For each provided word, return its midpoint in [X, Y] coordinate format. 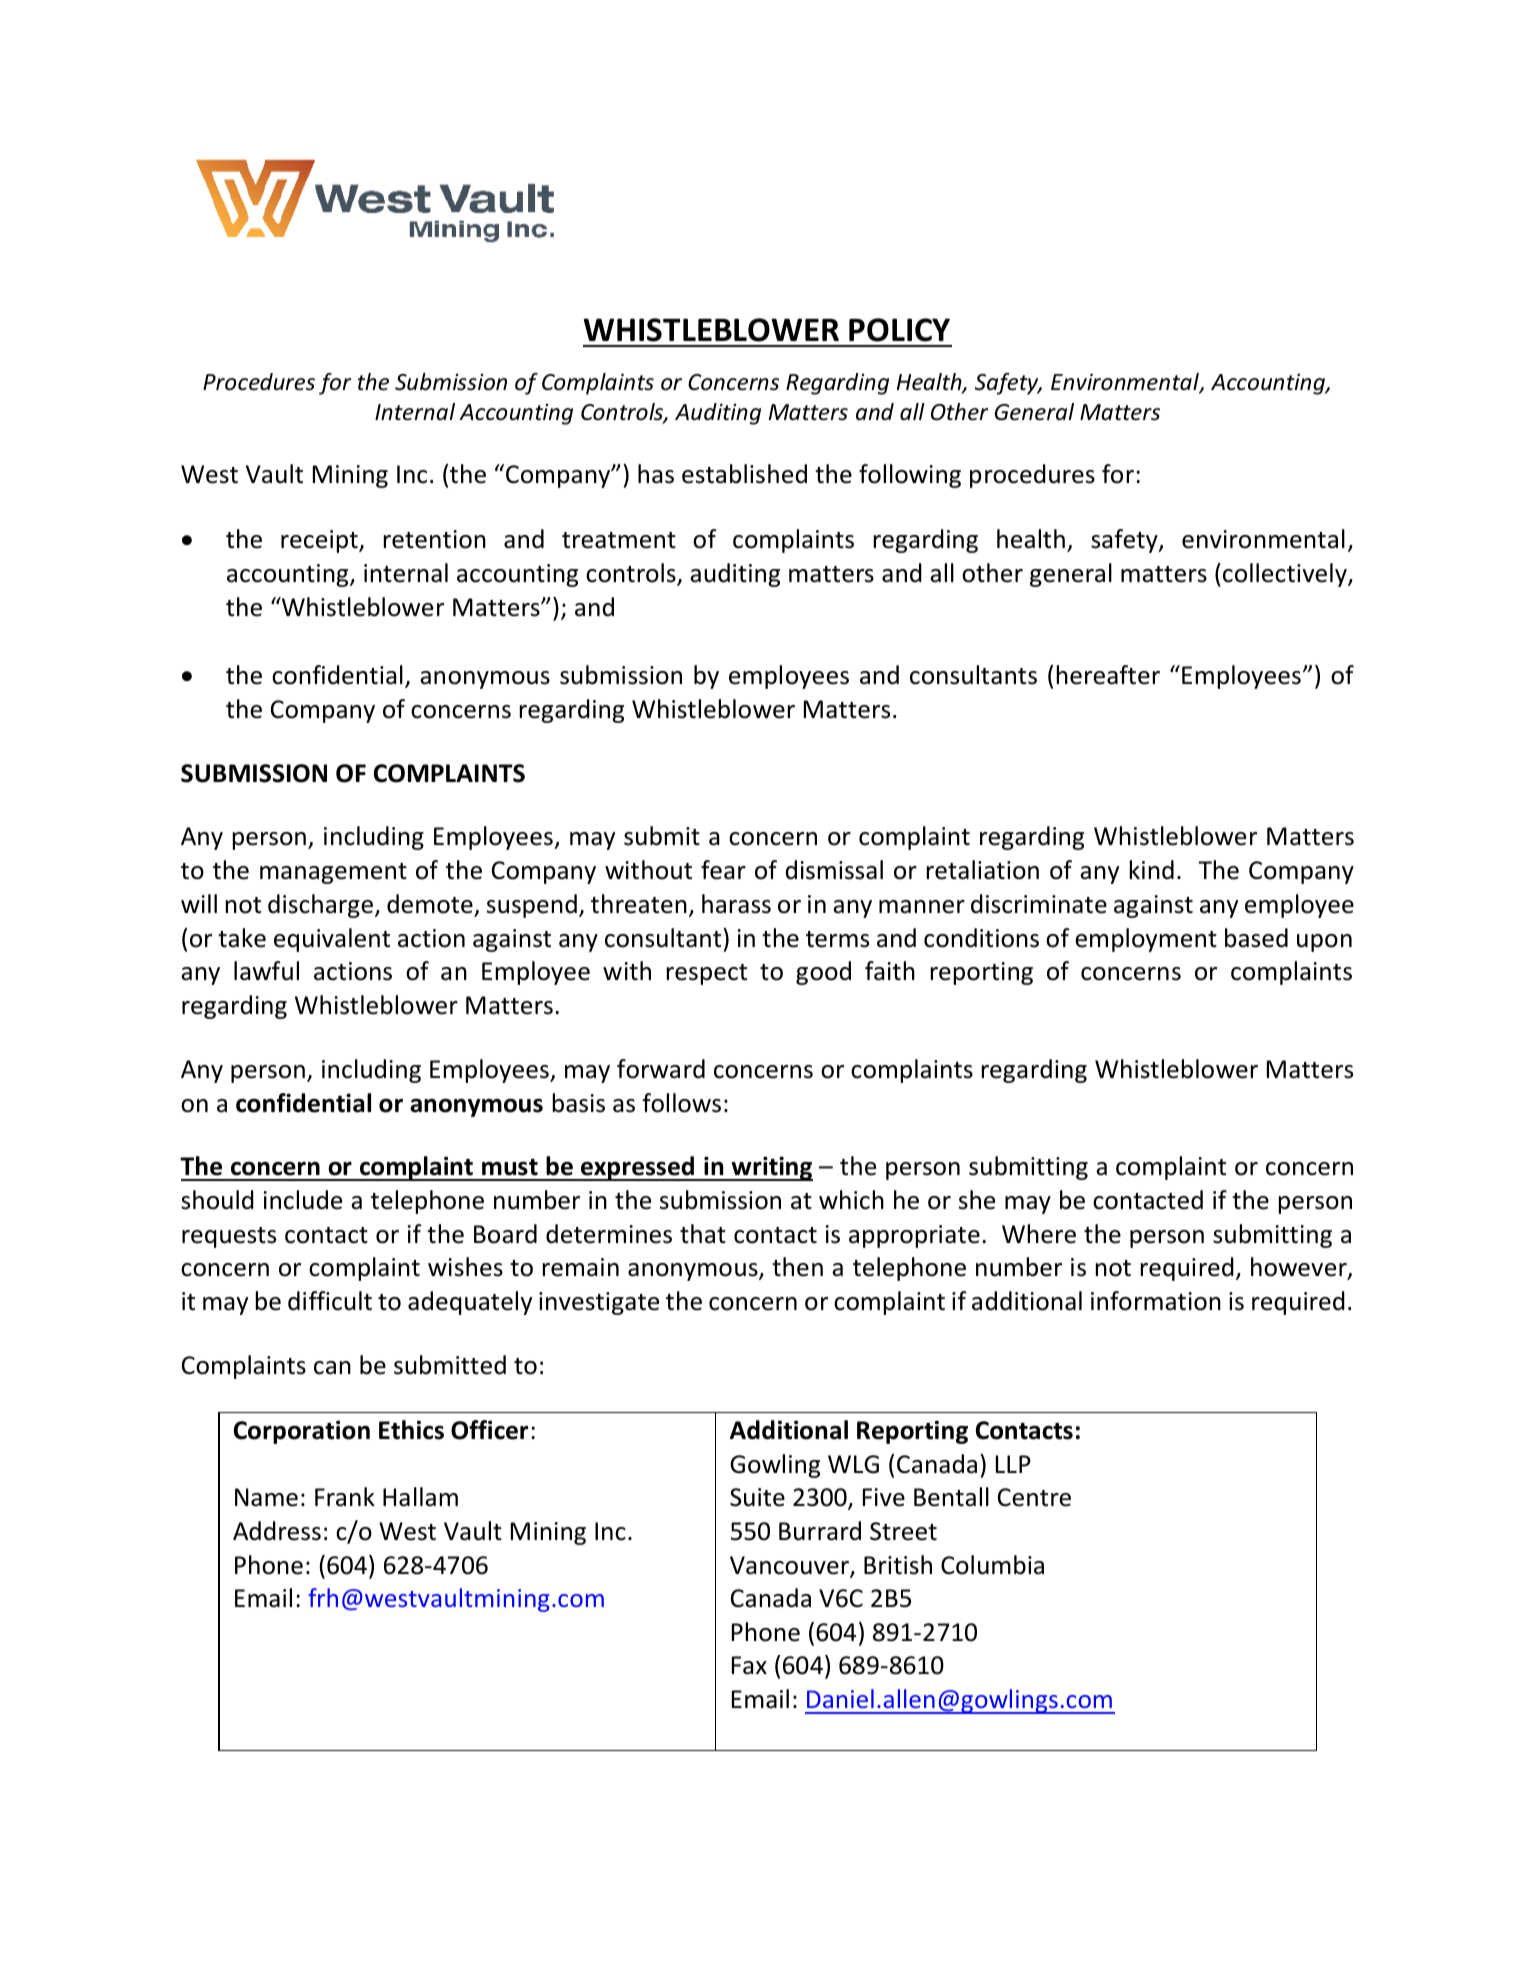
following [910, 476]
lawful [266, 971]
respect [707, 974]
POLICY [899, 330]
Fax [749, 1665]
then [797, 1267]
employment [1146, 940]
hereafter [1108, 675]
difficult [330, 1301]
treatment [619, 540]
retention [435, 539]
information [1156, 1301]
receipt [320, 541]
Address [277, 1531]
